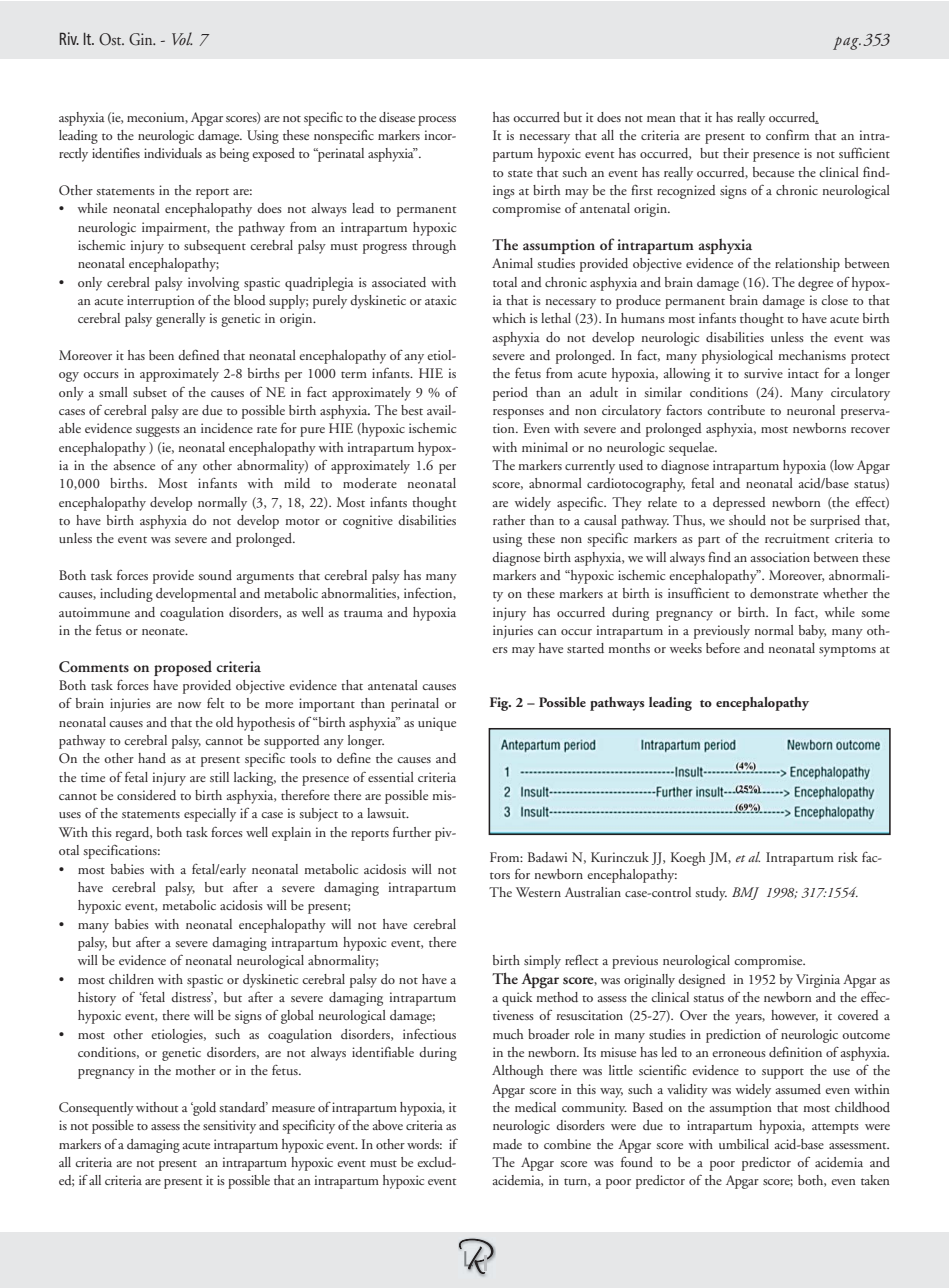 This document has width=949, height=1288. I want to click on confirm, so click(787, 135).
